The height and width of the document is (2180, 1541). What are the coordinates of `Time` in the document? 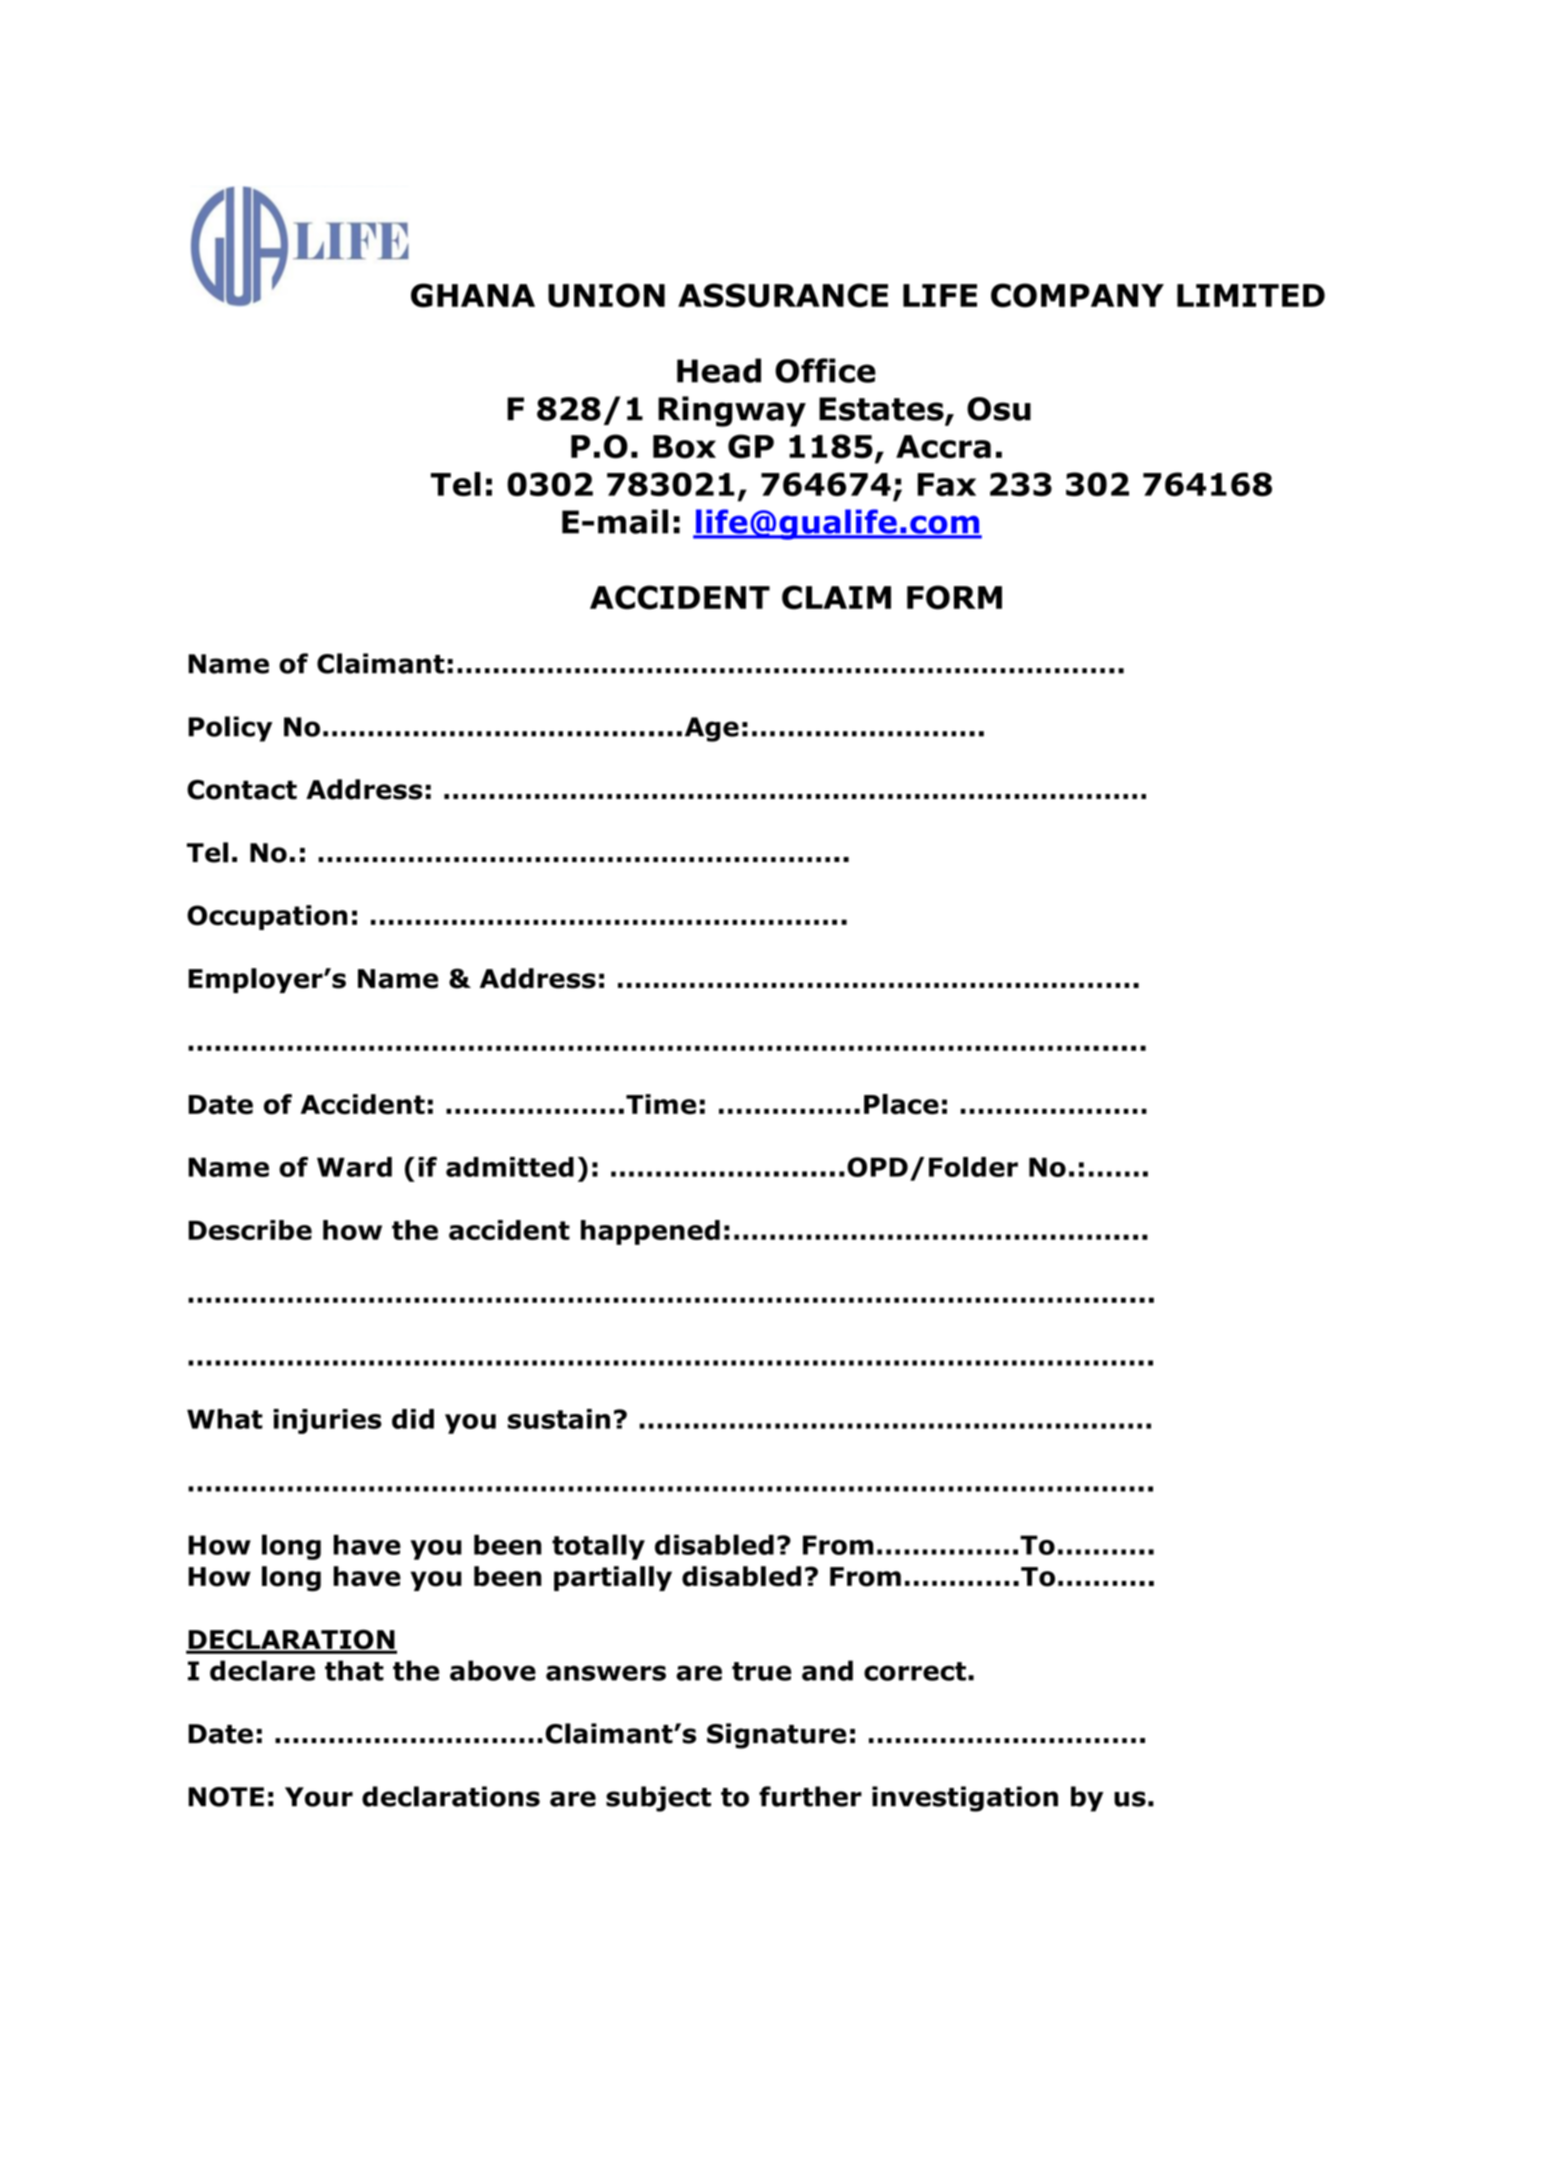 It's located at (661, 1104).
